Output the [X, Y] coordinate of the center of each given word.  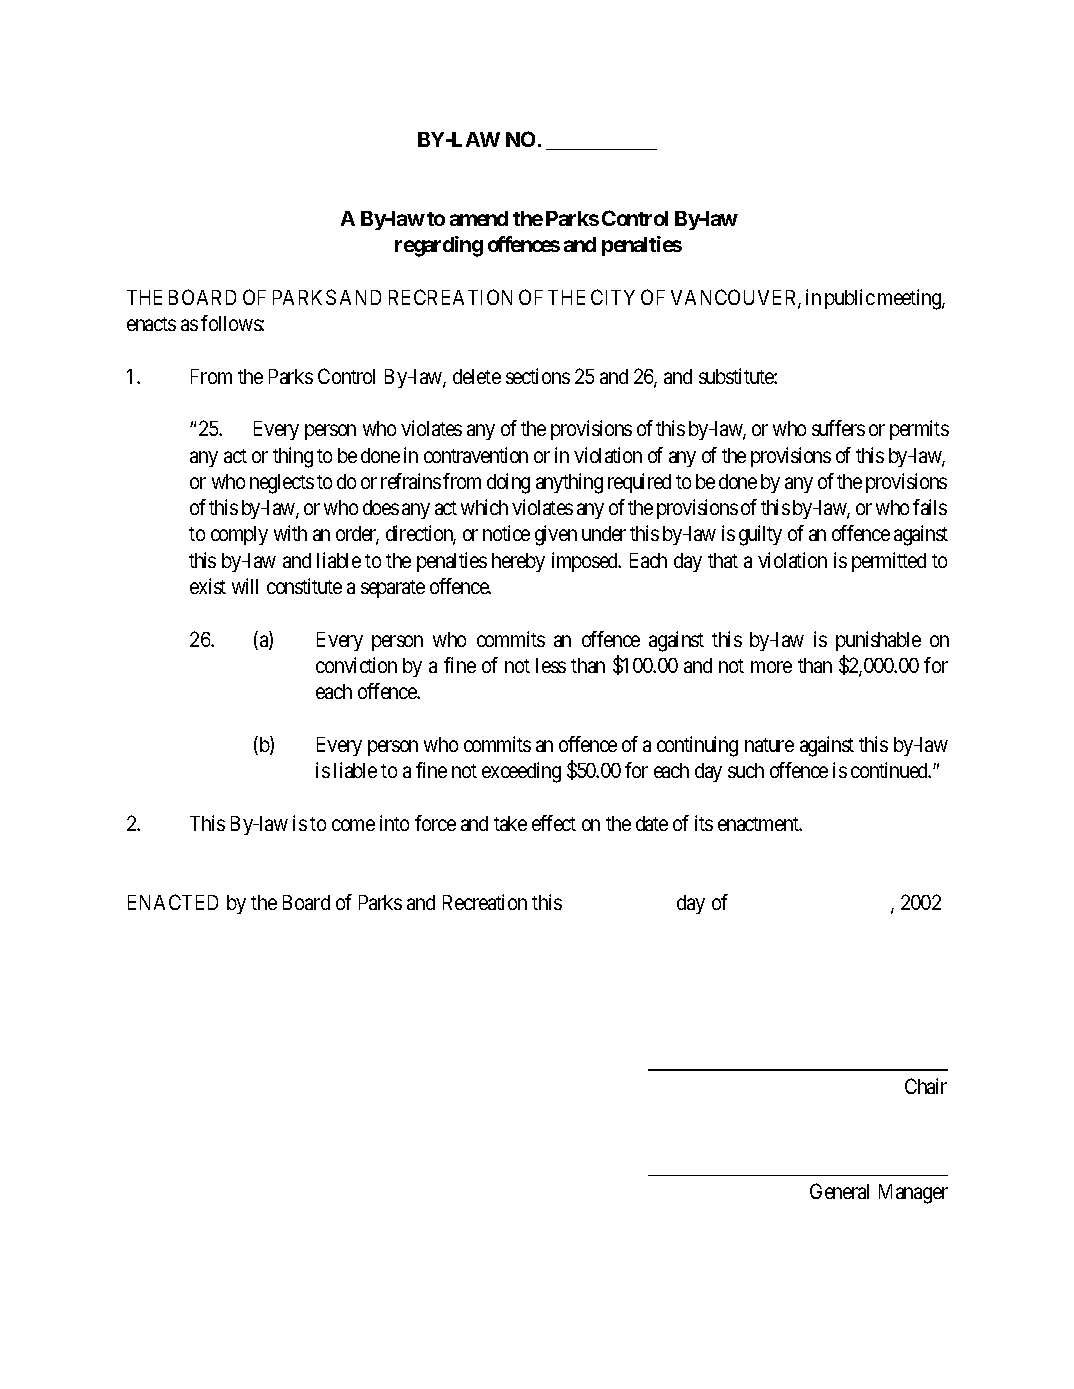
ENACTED [173, 902]
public [850, 299]
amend [479, 218]
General [839, 1191]
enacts [151, 324]
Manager [913, 1194]
